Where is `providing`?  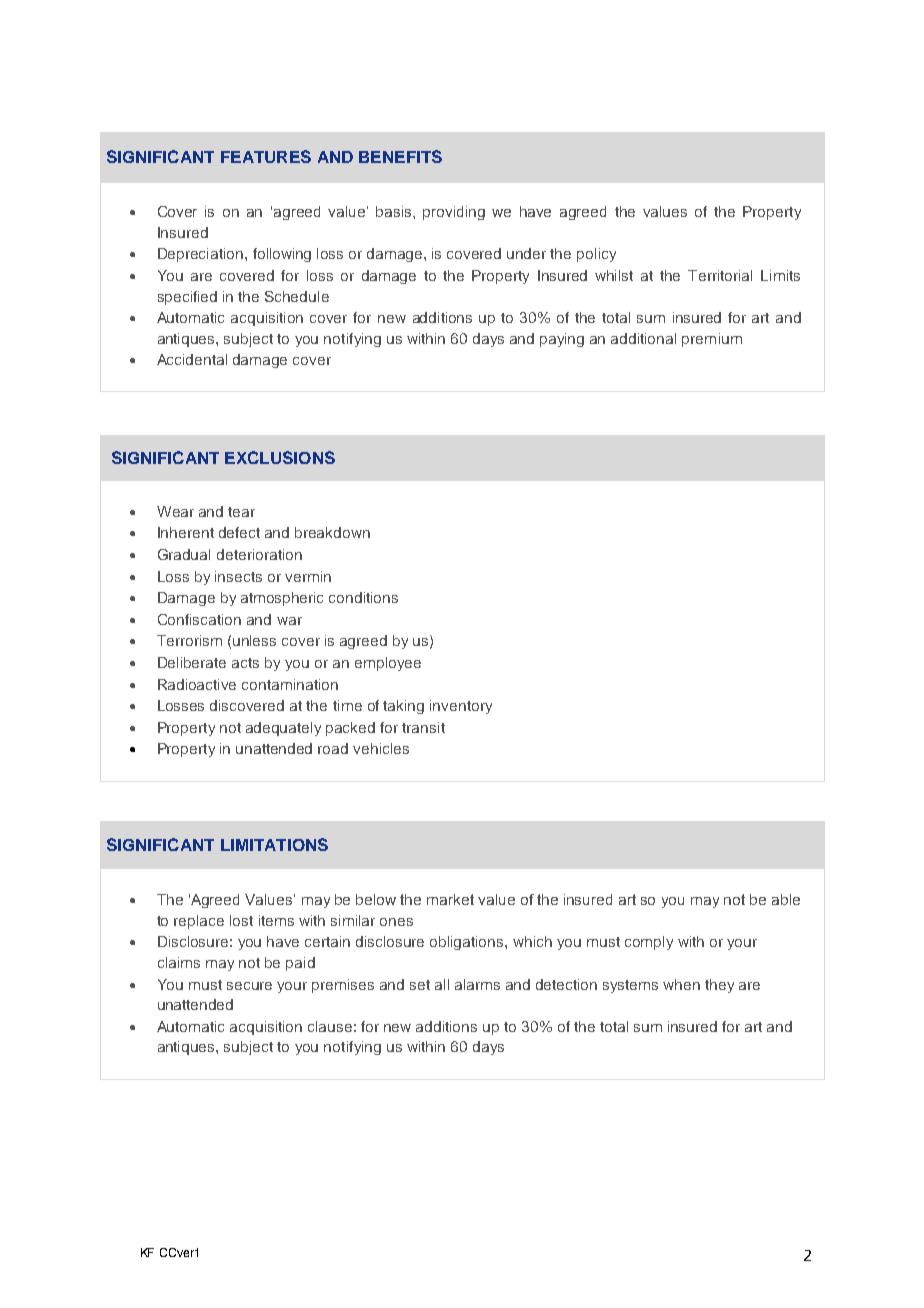
providing is located at coordinates (454, 213).
